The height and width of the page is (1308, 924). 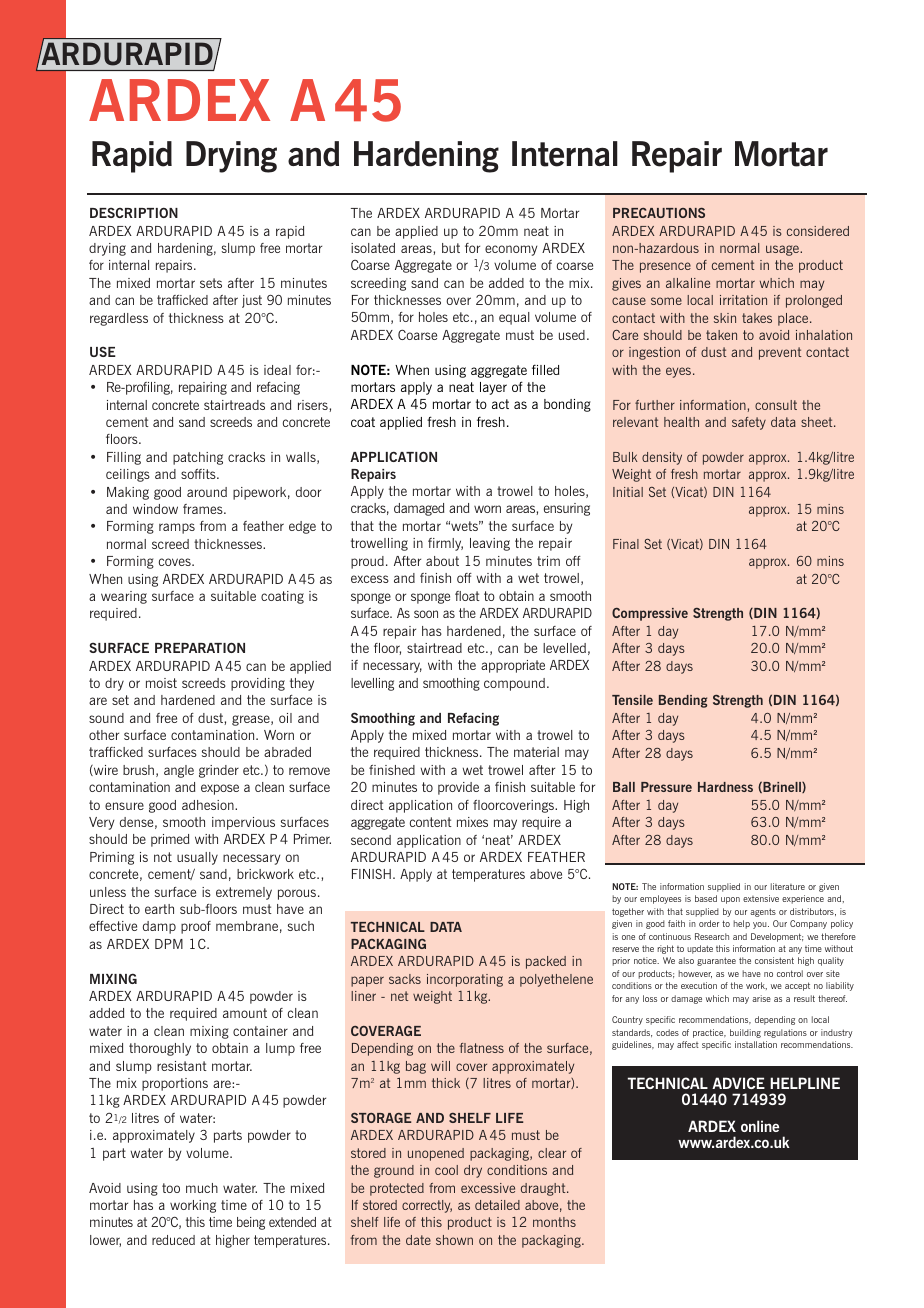 I want to click on ramps, so click(x=177, y=528).
